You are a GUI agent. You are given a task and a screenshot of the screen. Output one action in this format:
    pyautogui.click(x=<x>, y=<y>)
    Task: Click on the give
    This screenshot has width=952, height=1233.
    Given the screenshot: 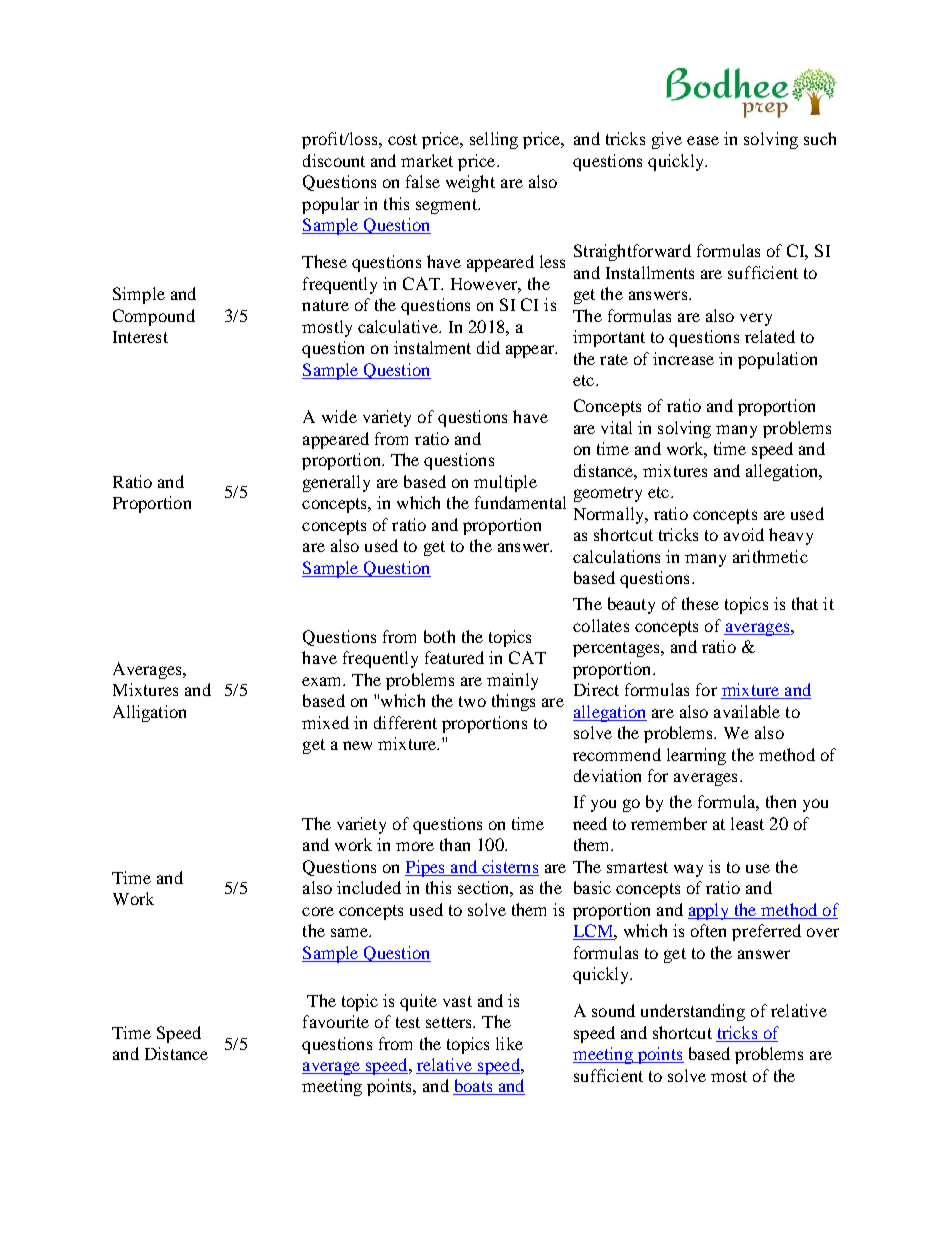 What is the action you would take?
    pyautogui.click(x=667, y=140)
